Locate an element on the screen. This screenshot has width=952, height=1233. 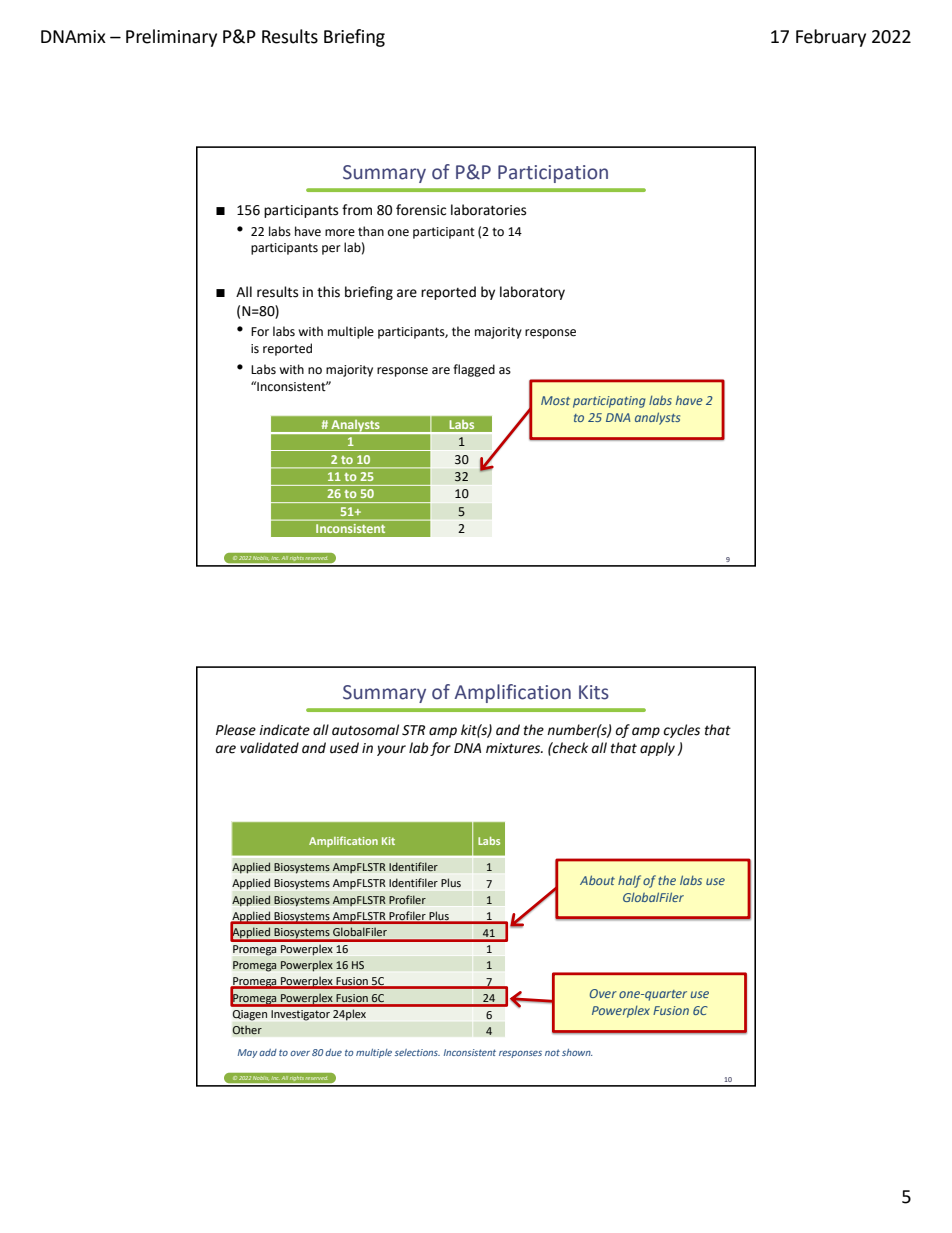
Participation is located at coordinates (553, 174).
